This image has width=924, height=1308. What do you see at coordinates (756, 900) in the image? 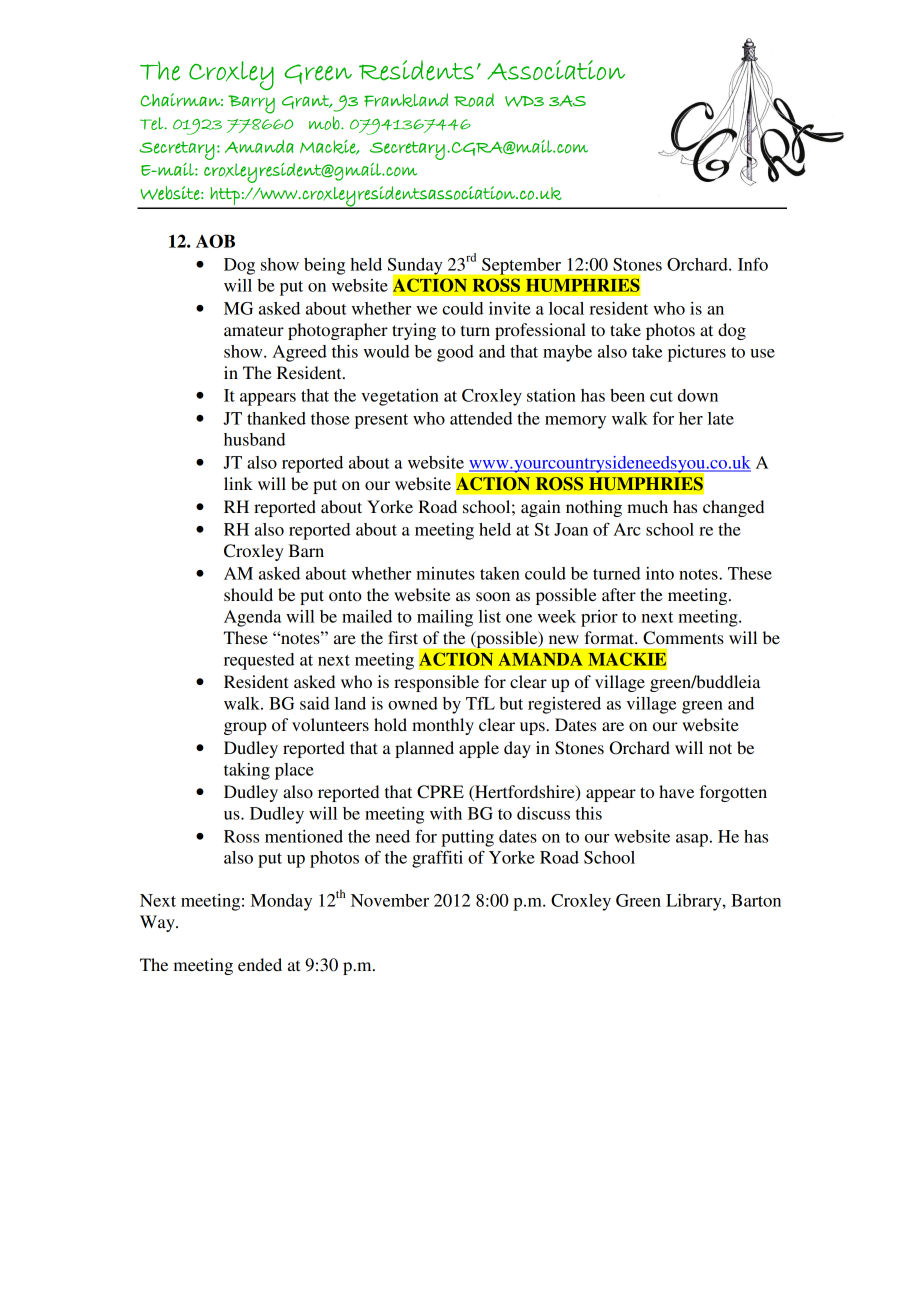
I see `Barton` at bounding box center [756, 900].
